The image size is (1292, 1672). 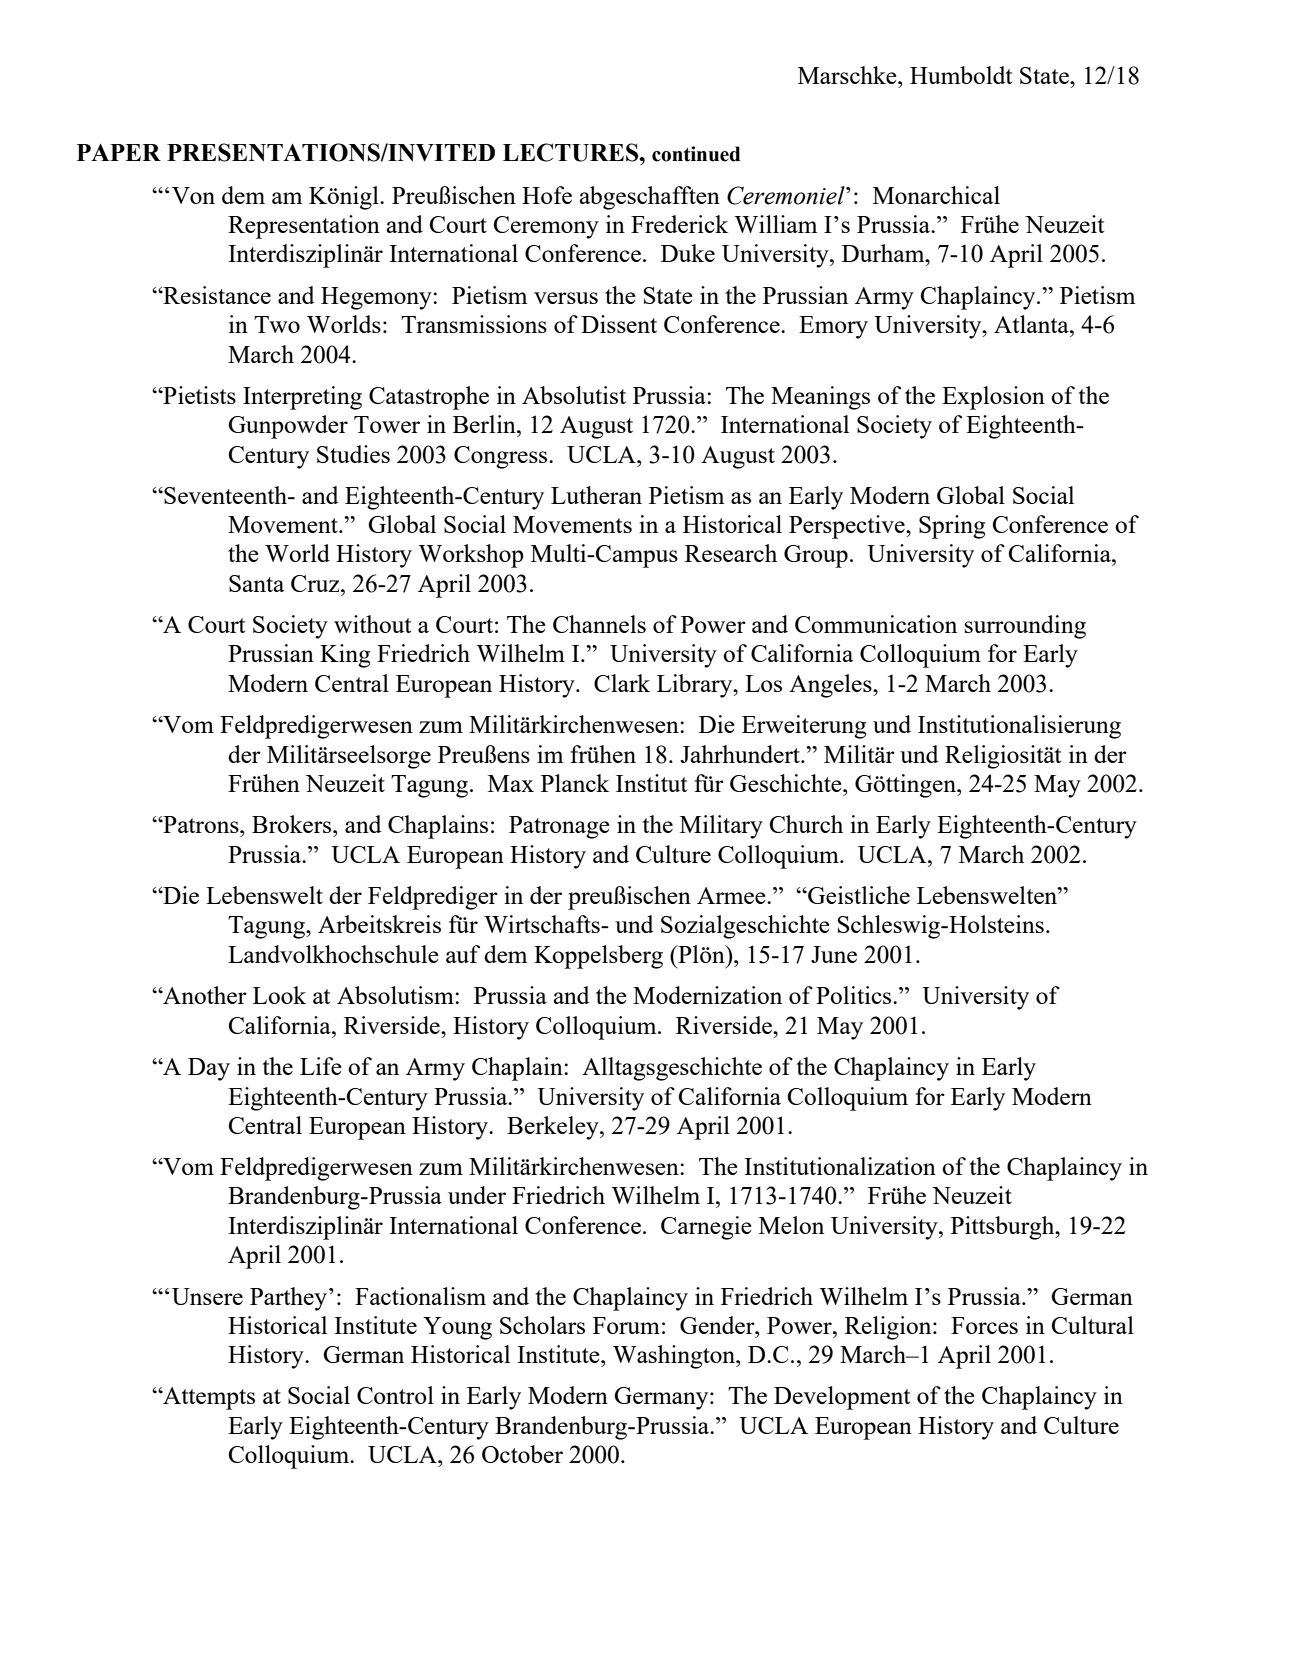 What do you see at coordinates (554, 1128) in the screenshot?
I see `Berkeley` at bounding box center [554, 1128].
